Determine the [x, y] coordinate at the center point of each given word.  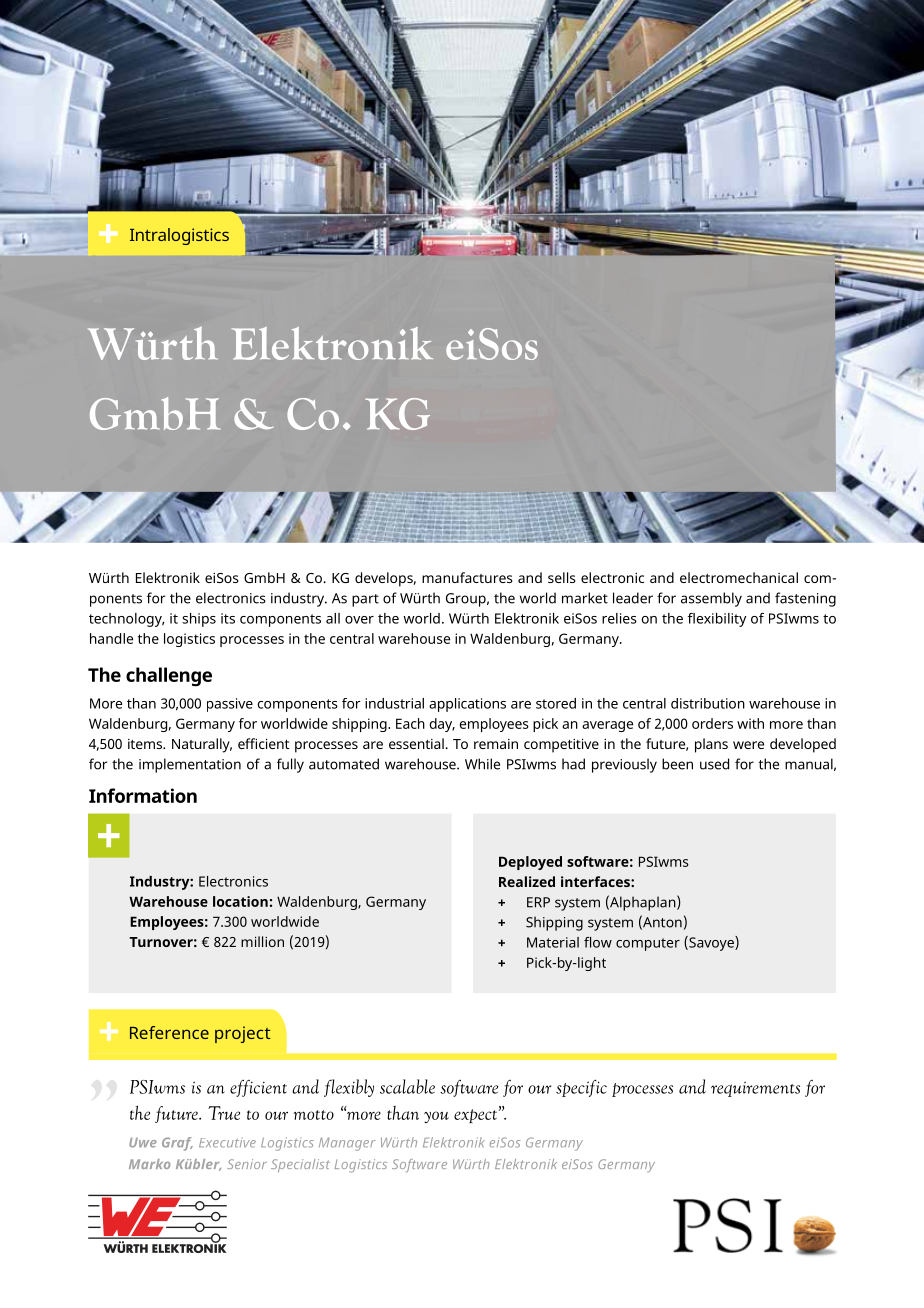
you [436, 1117]
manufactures [467, 577]
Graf [177, 1144]
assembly [711, 599]
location [240, 901]
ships [199, 620]
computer [648, 944]
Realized [527, 881]
